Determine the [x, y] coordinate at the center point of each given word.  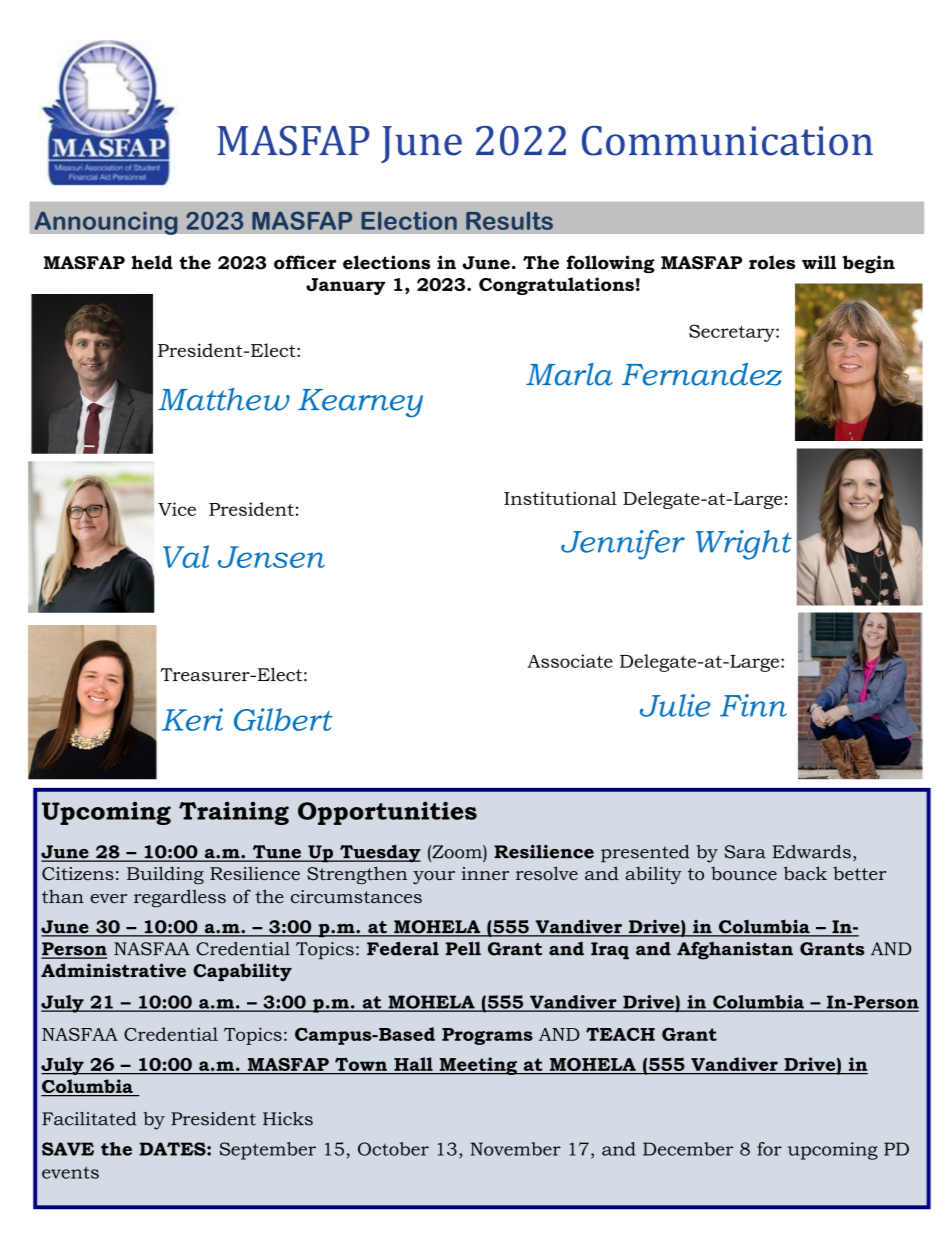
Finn [753, 705]
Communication [727, 141]
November [516, 1149]
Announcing [106, 223]
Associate [570, 661]
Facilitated [89, 1119]
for [769, 1149]
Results [509, 220]
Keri [192, 719]
